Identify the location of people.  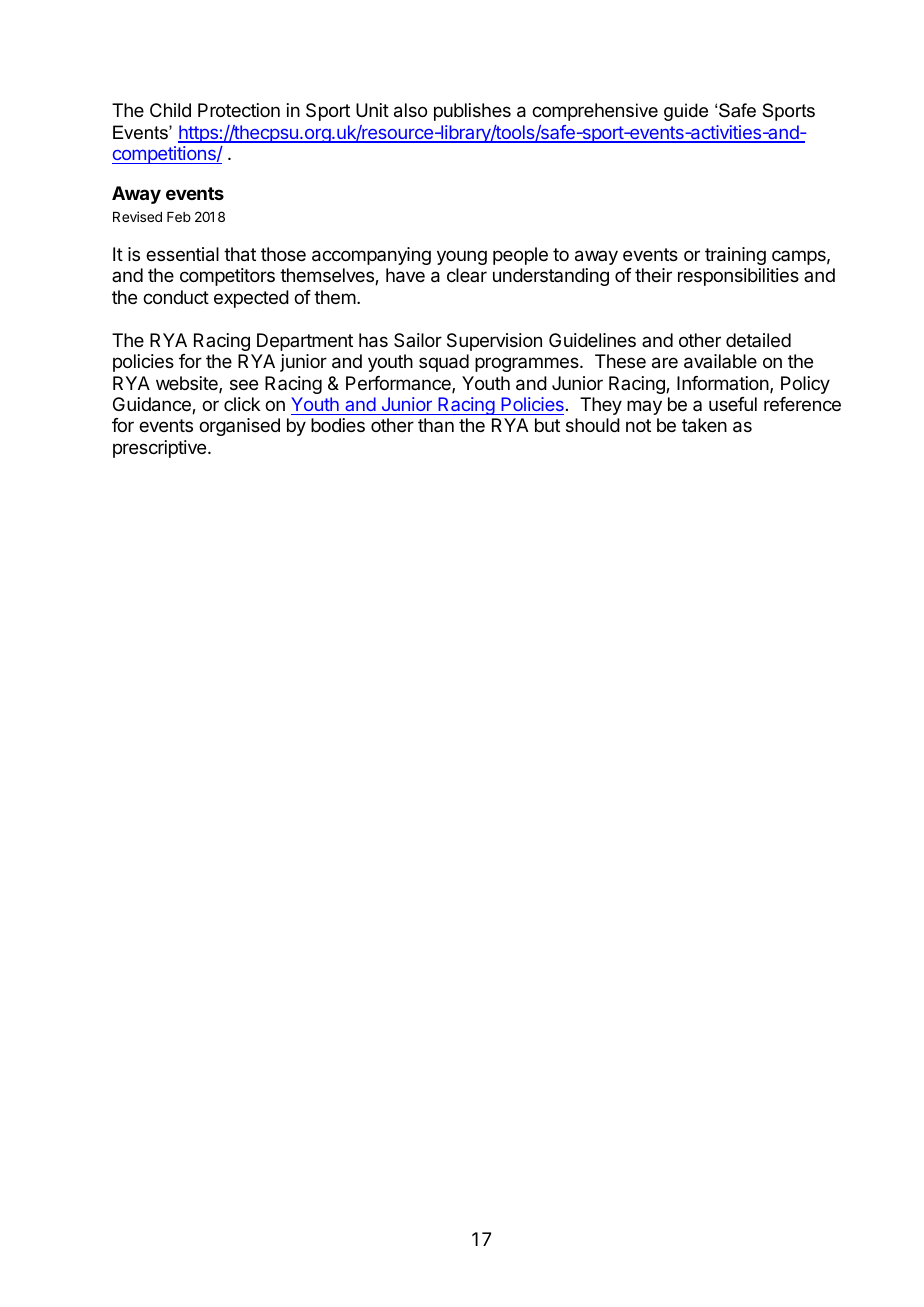
(520, 256).
